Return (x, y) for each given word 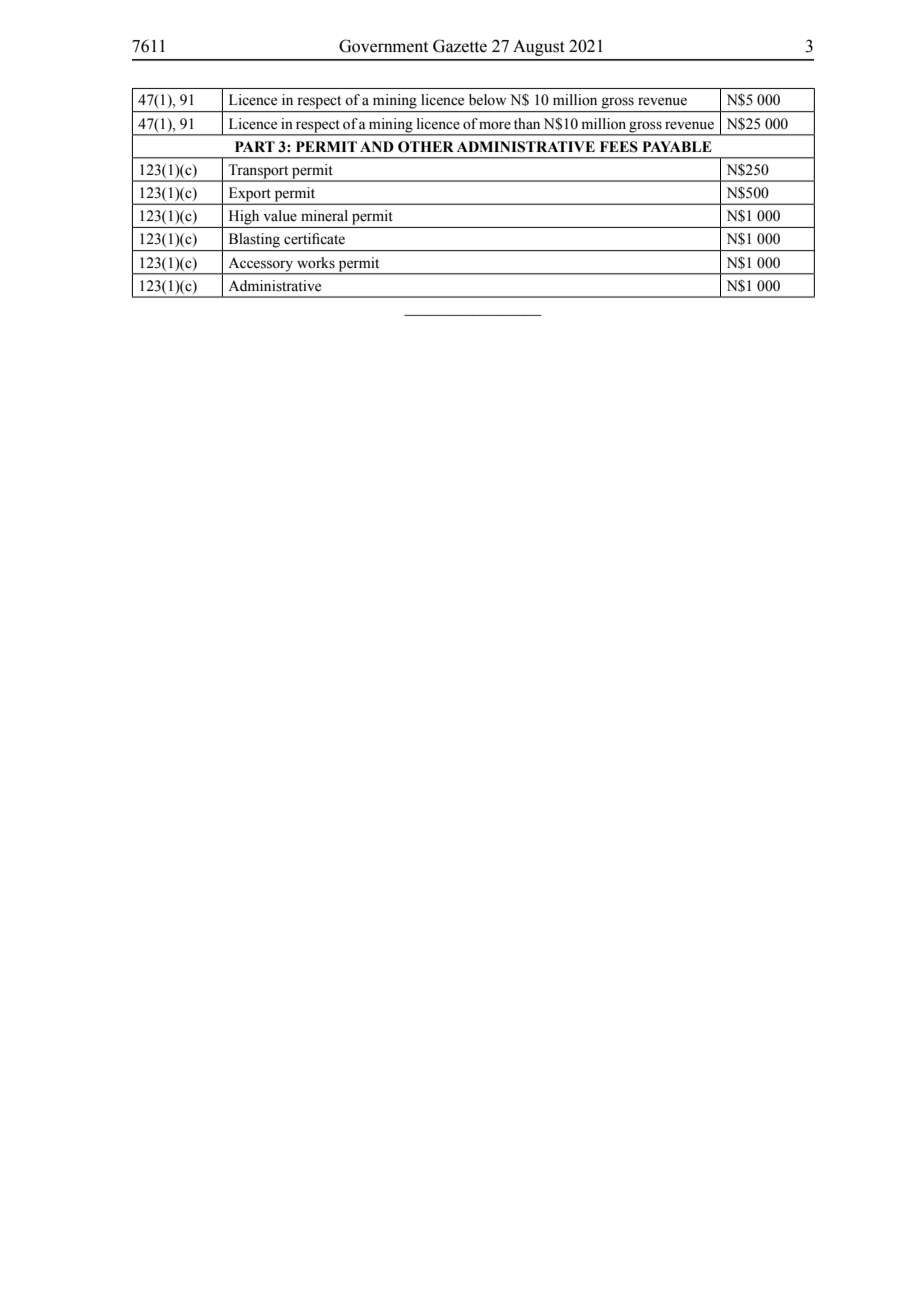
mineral (324, 216)
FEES (619, 147)
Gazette (460, 46)
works (316, 263)
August (539, 48)
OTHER (426, 147)
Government (383, 46)
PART (255, 146)
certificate (314, 239)
